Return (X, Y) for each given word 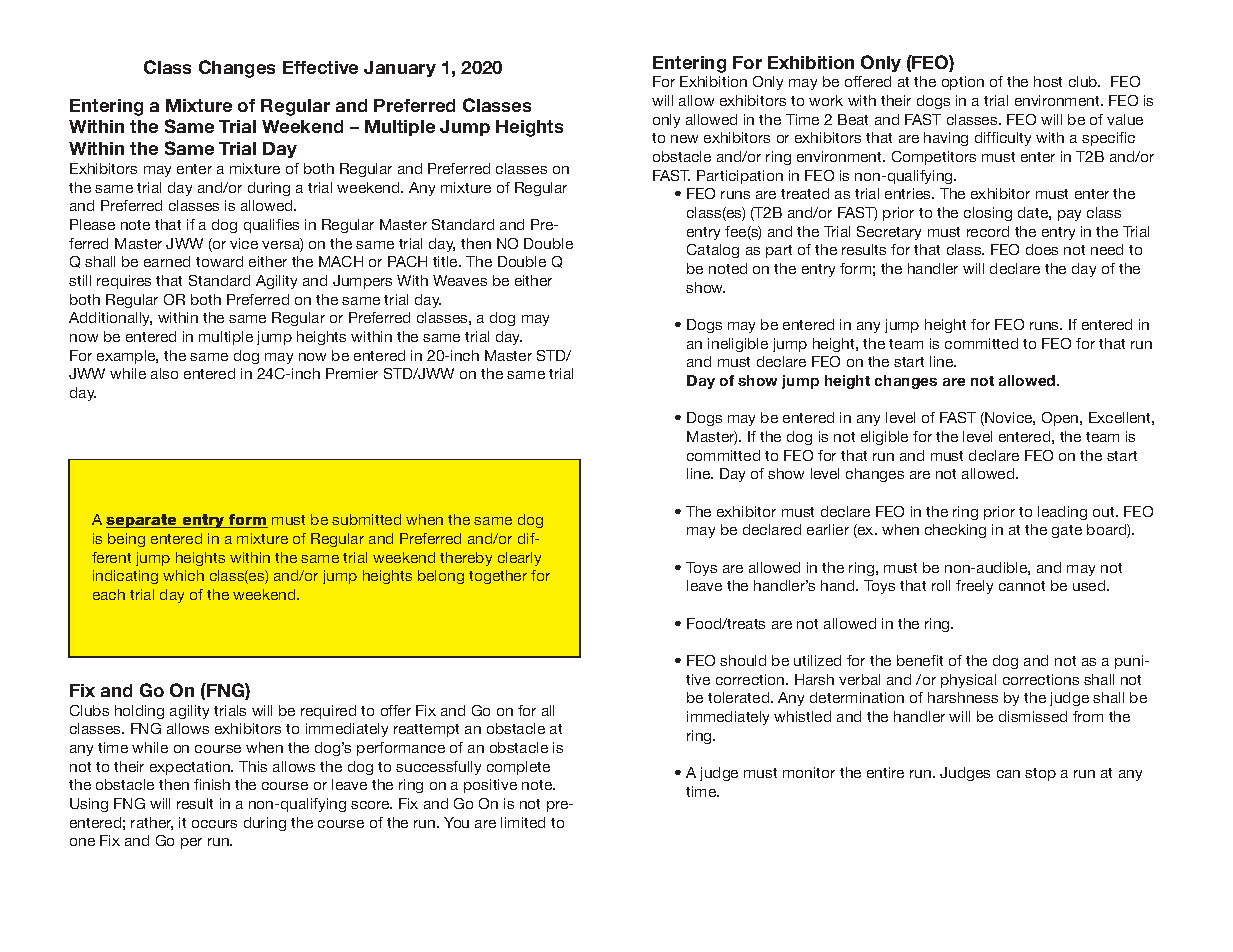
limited (523, 822)
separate (142, 521)
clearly (519, 559)
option (963, 83)
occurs (214, 824)
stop (1040, 774)
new (684, 139)
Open (1061, 419)
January (400, 69)
